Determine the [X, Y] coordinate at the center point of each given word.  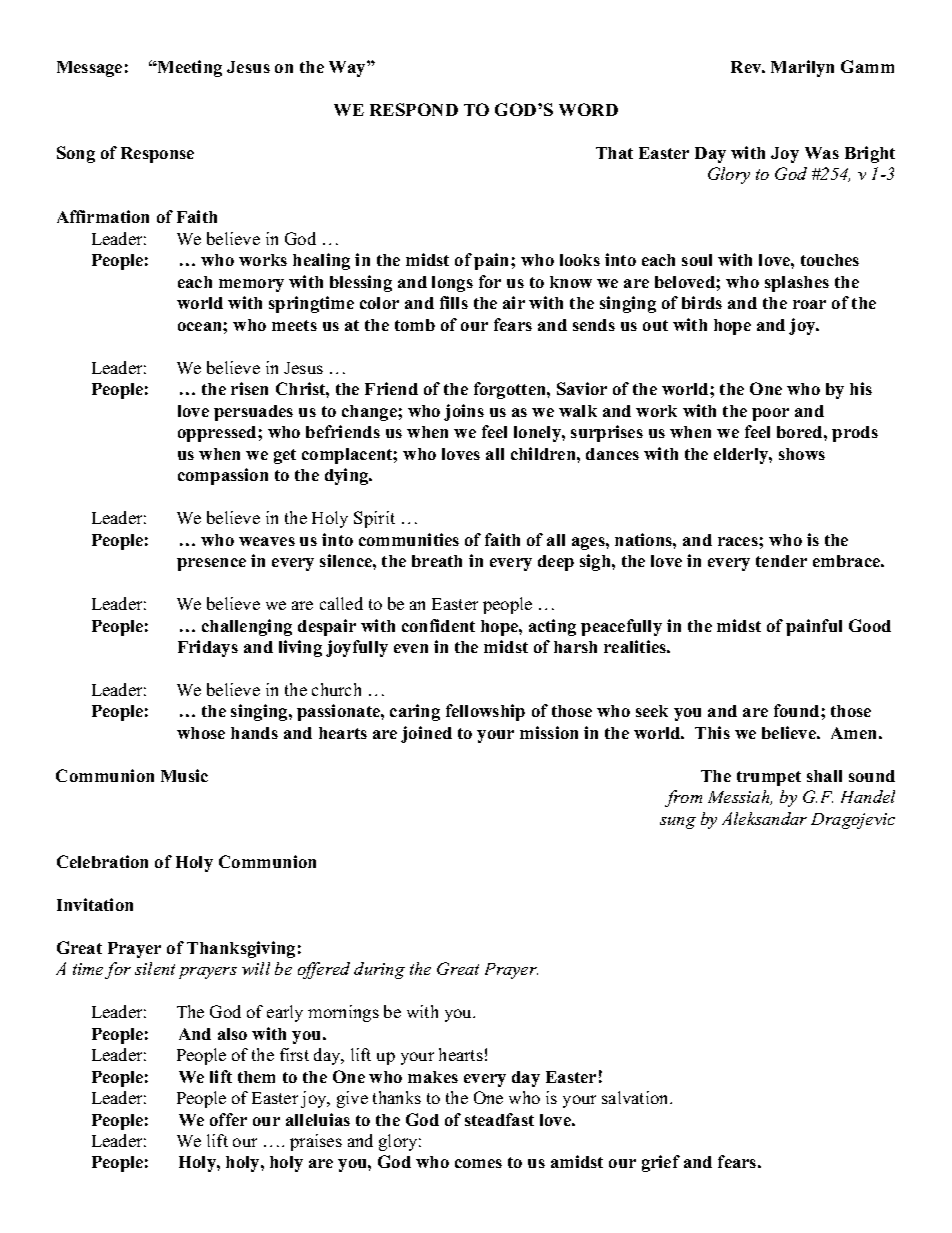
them [256, 1077]
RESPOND [414, 109]
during [379, 970]
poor [770, 414]
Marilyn [802, 68]
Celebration [102, 861]
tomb [415, 325]
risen [249, 388]
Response [157, 155]
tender [781, 561]
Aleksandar [764, 818]
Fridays [208, 648]
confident [438, 625]
